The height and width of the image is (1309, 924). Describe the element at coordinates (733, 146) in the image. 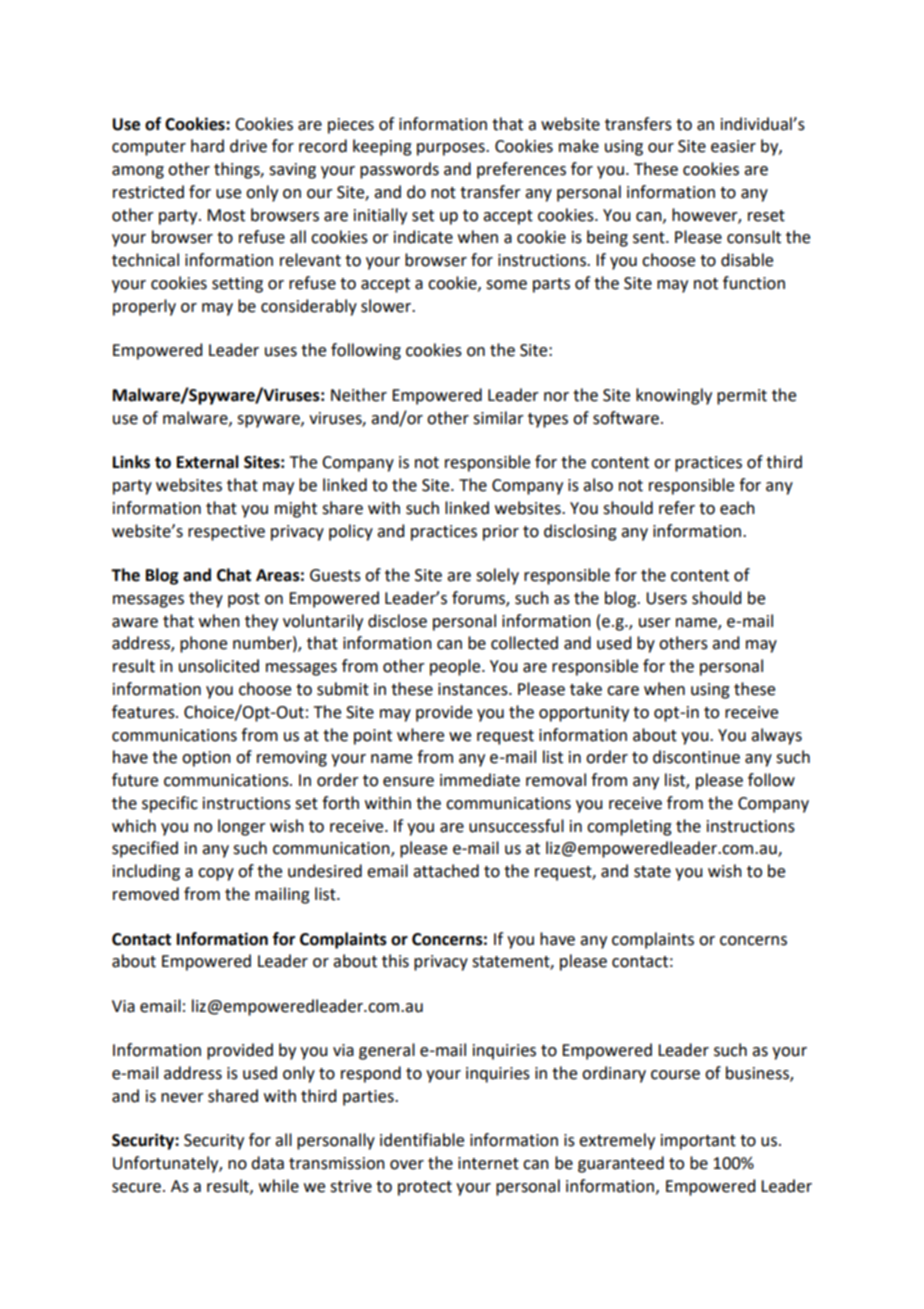

I see `easier` at that location.
